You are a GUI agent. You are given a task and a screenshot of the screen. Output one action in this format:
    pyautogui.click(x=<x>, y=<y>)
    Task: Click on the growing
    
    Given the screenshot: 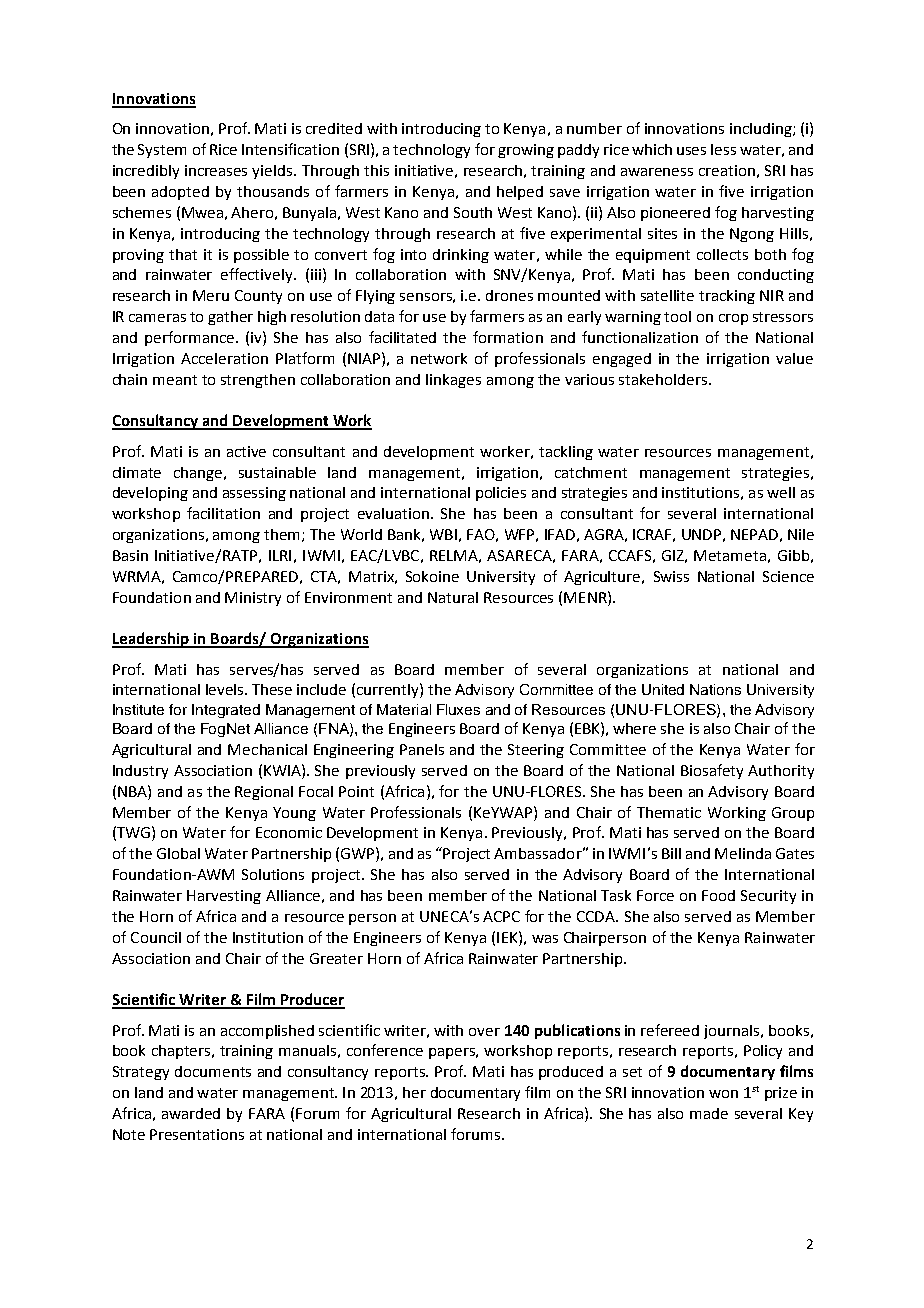 What is the action you would take?
    pyautogui.click(x=526, y=151)
